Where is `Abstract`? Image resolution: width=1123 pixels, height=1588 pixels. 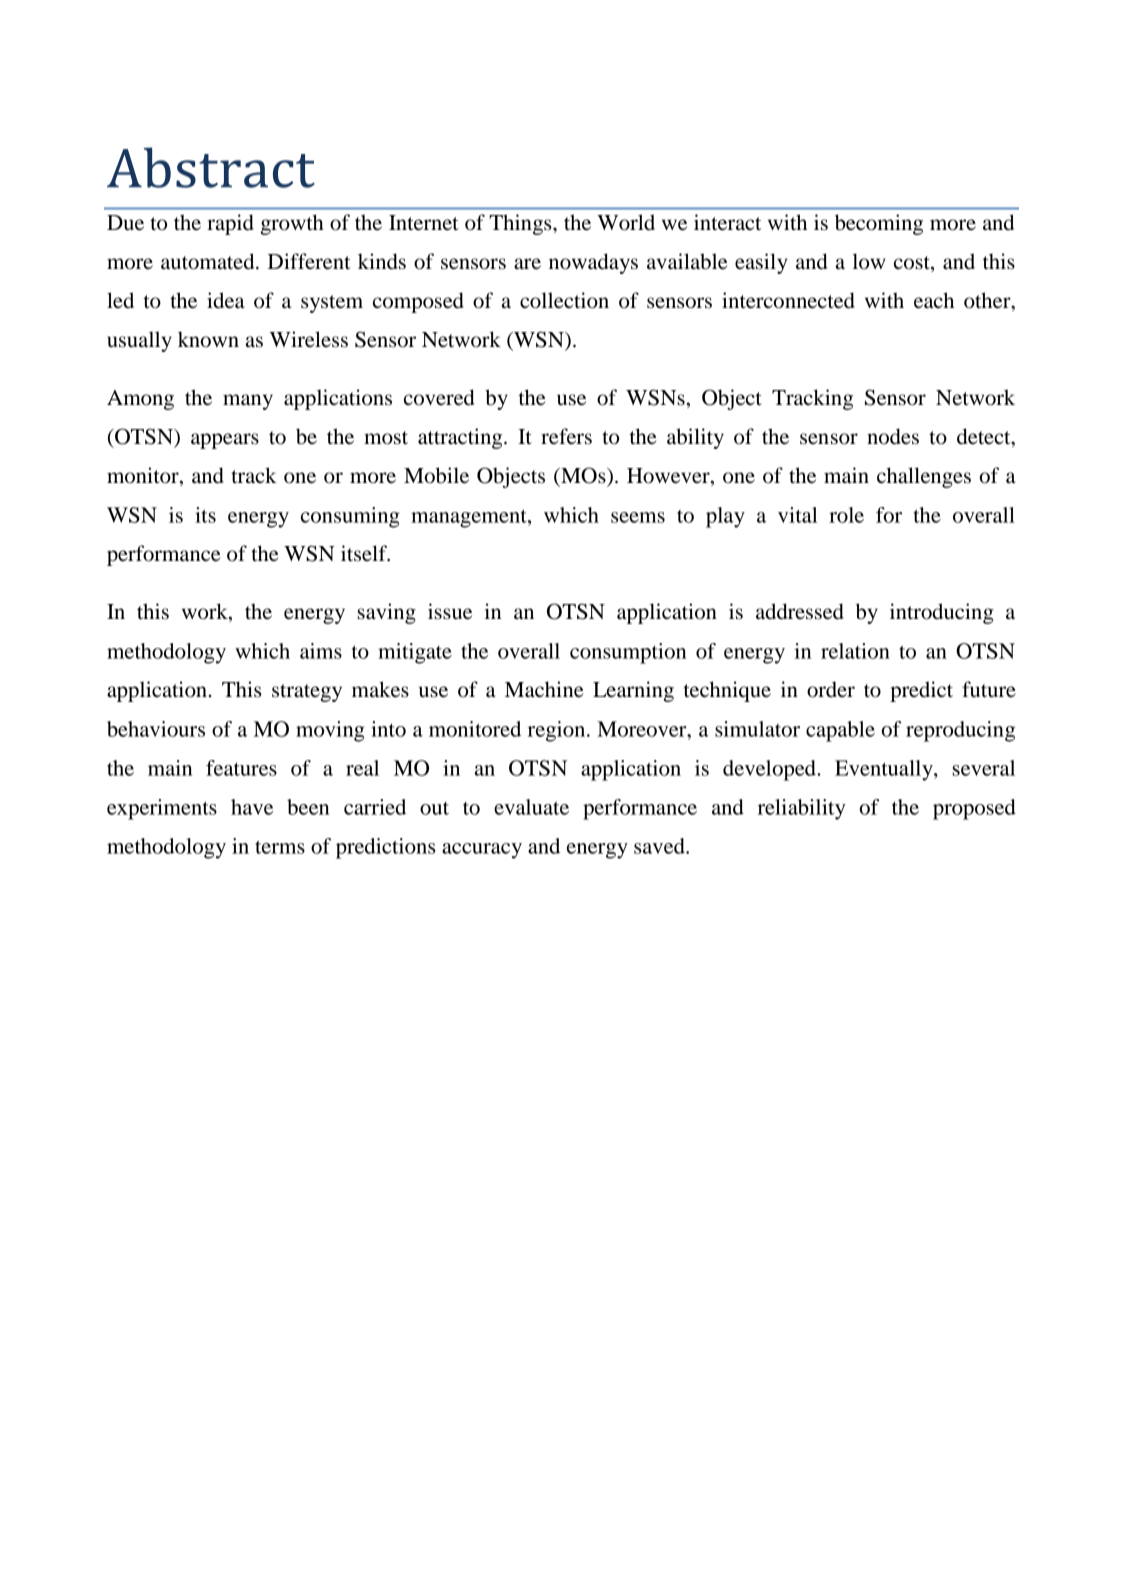 Abstract is located at coordinates (211, 167).
